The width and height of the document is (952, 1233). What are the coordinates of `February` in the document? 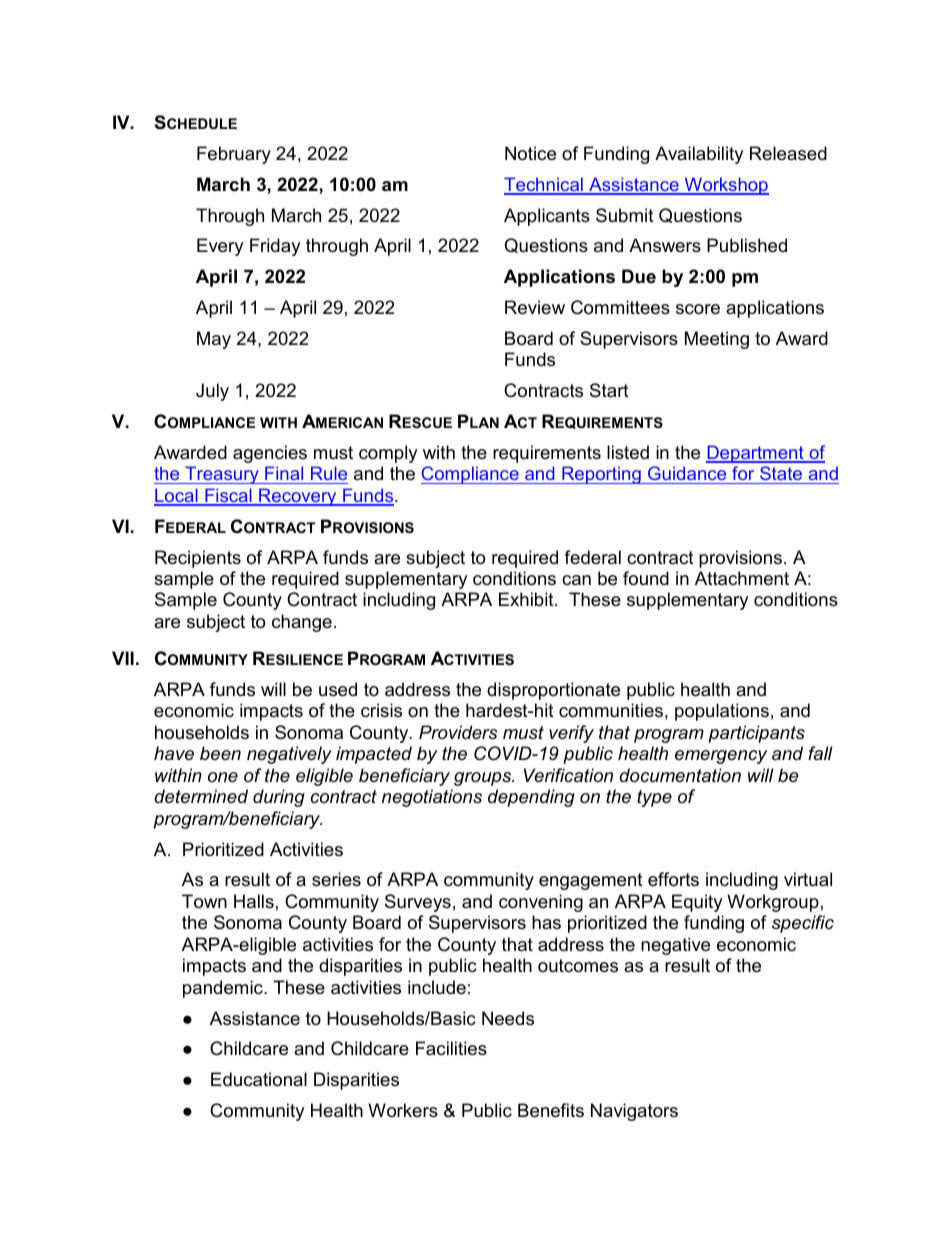 It's located at (234, 155).
